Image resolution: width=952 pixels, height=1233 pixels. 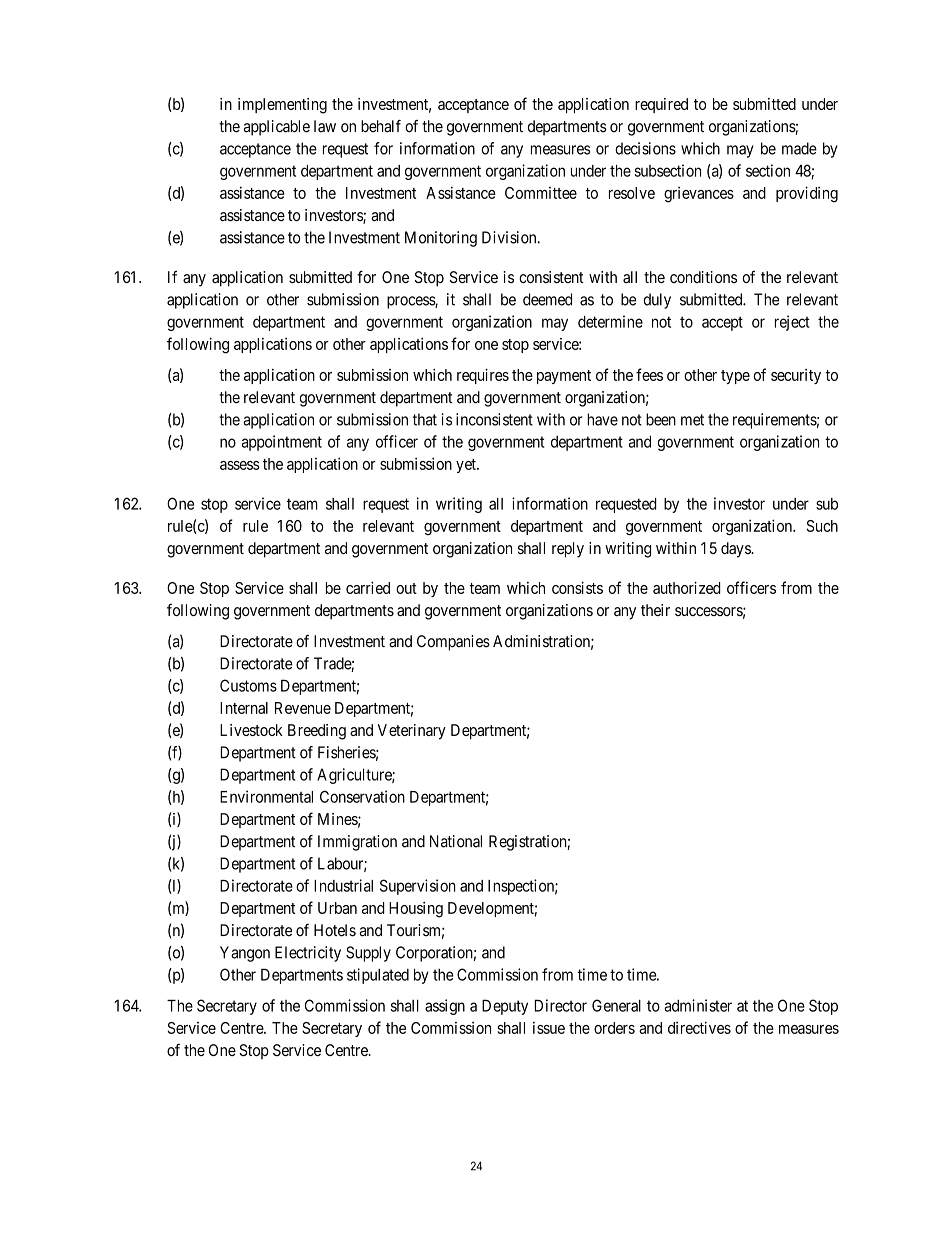 What do you see at coordinates (736, 550) in the screenshot?
I see `days` at bounding box center [736, 550].
